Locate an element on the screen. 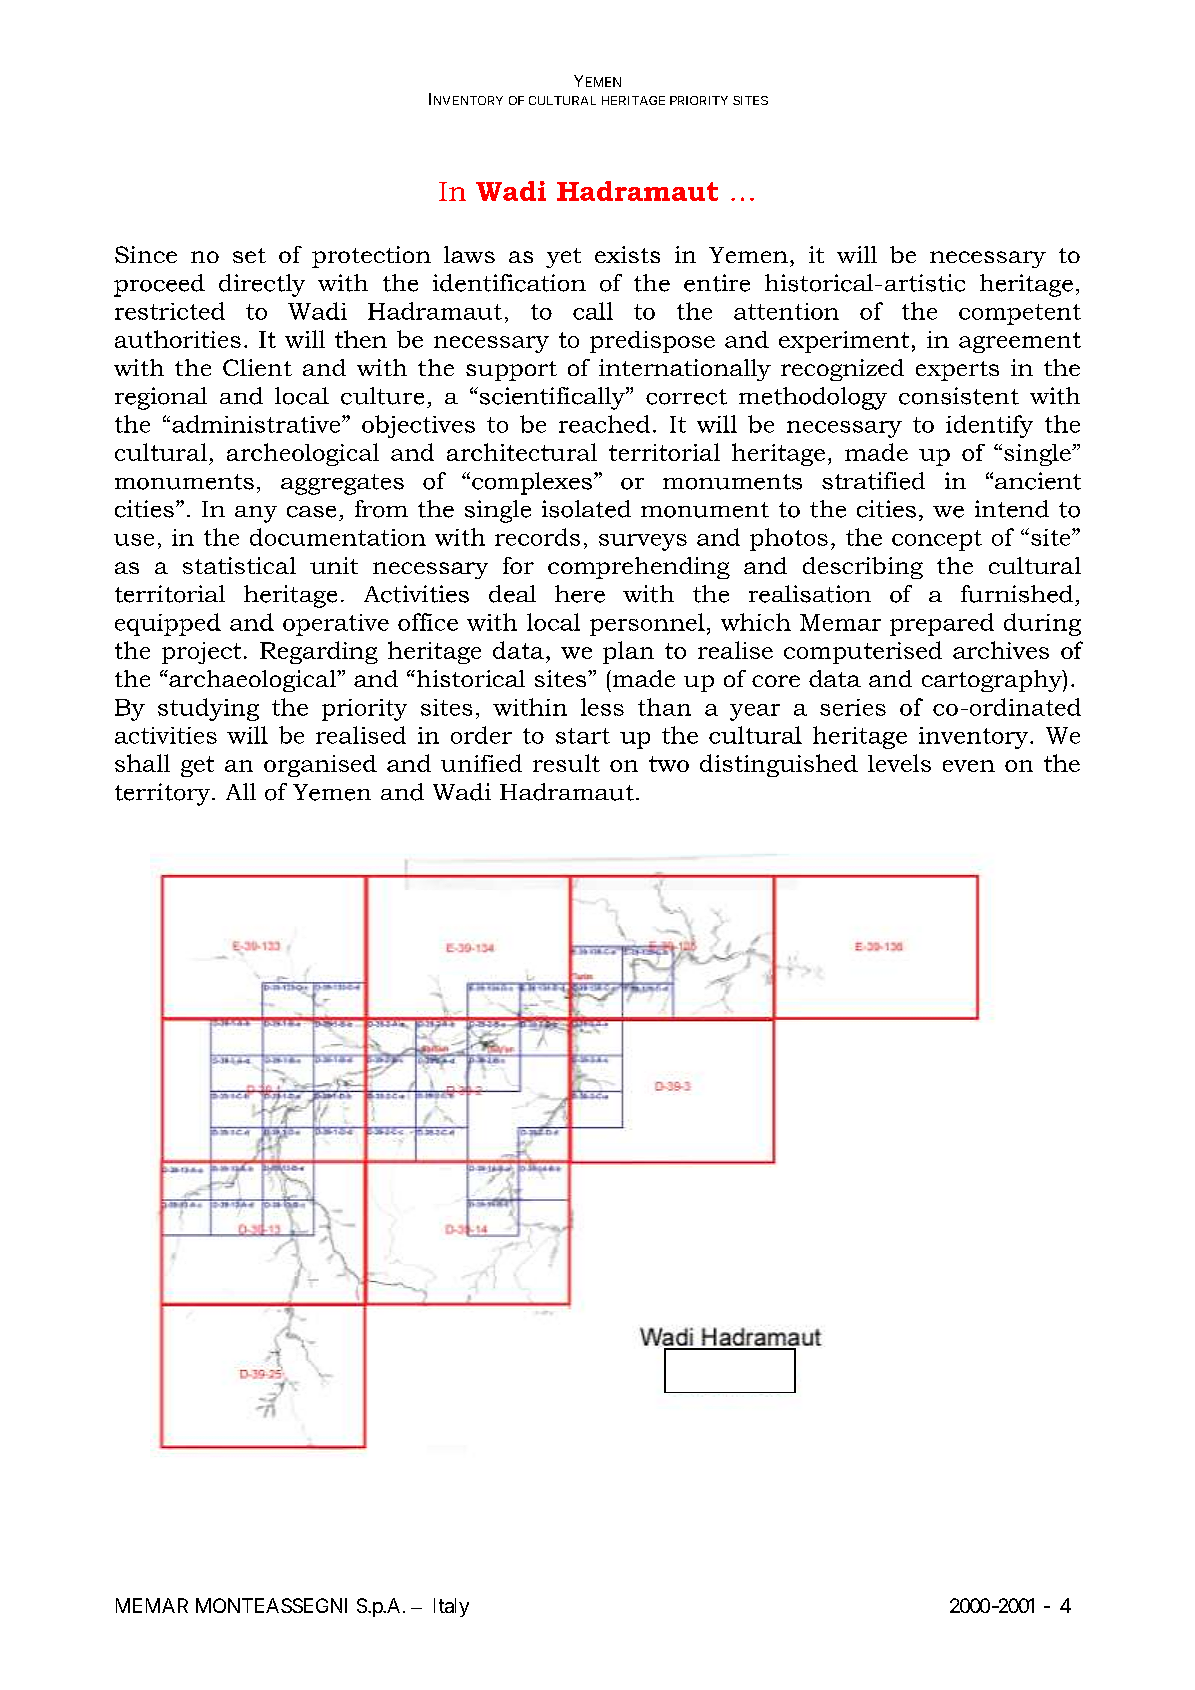  competent is located at coordinates (1020, 314).
